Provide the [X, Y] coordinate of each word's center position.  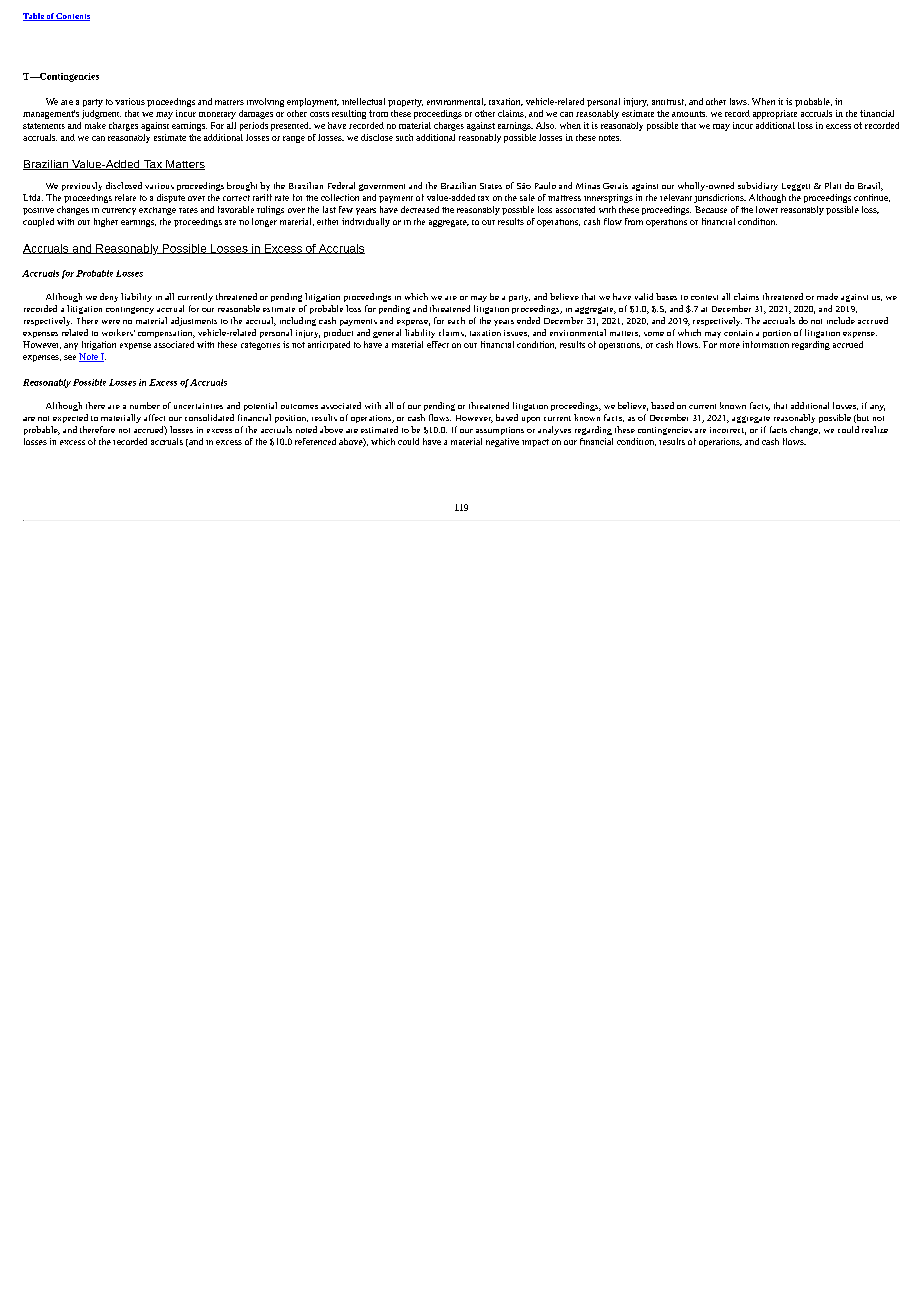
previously [82, 186]
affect [154, 417]
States [491, 186]
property [405, 103]
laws [739, 101]
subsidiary [758, 186]
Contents [72, 17]
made [827, 296]
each [456, 320]
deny [109, 297]
